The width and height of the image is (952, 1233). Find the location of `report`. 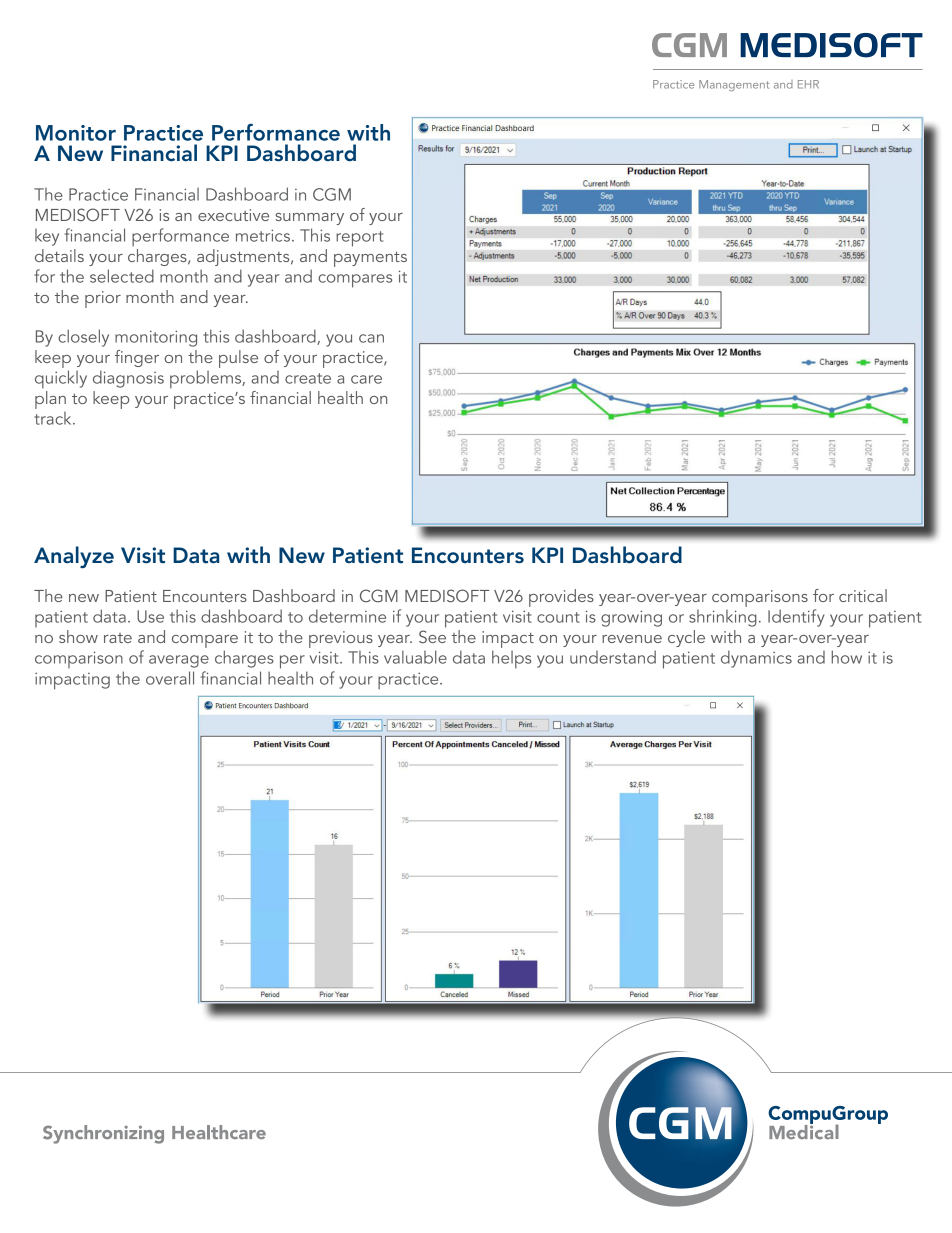

report is located at coordinates (359, 239).
